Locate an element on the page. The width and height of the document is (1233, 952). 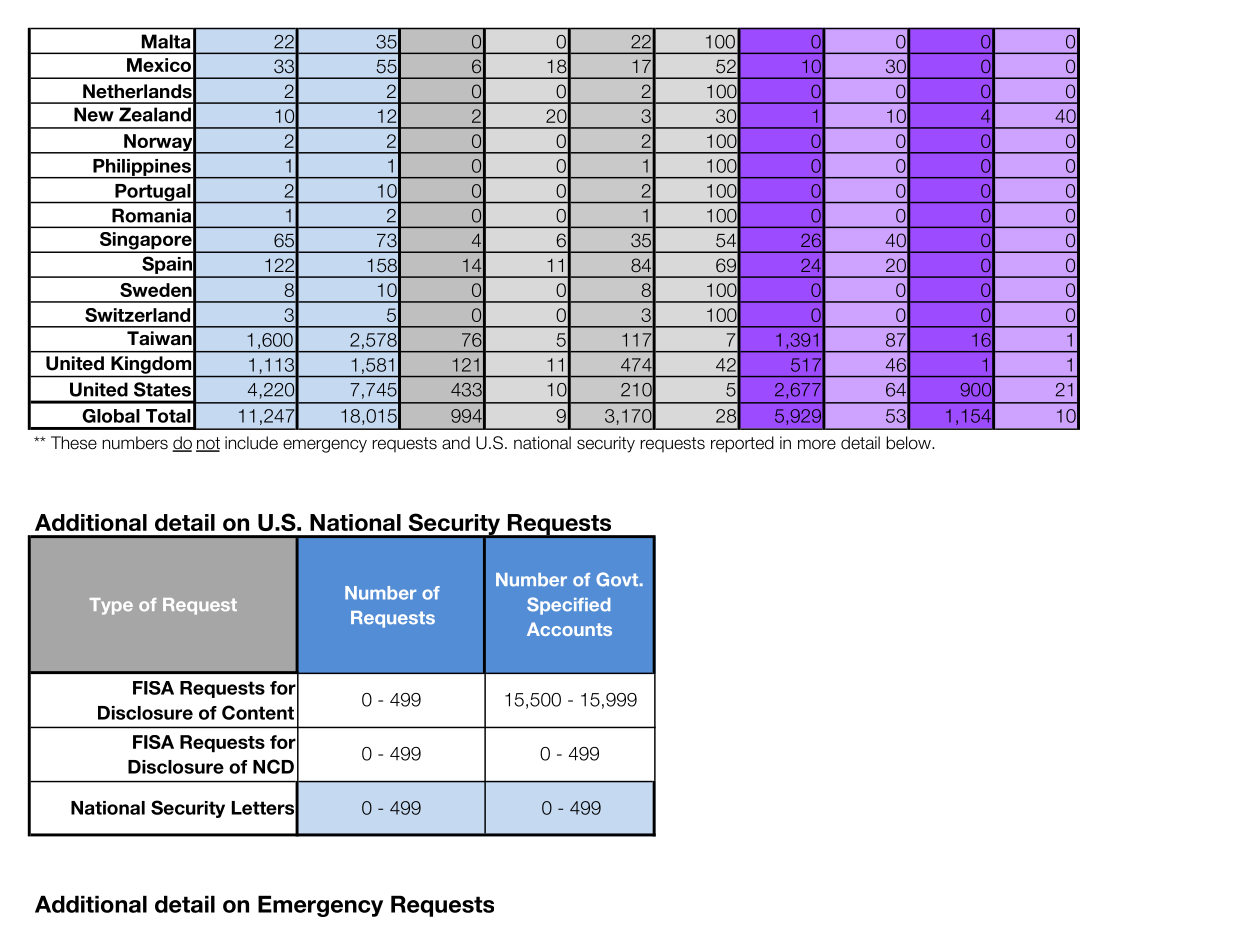
Portugal is located at coordinates (153, 194).
